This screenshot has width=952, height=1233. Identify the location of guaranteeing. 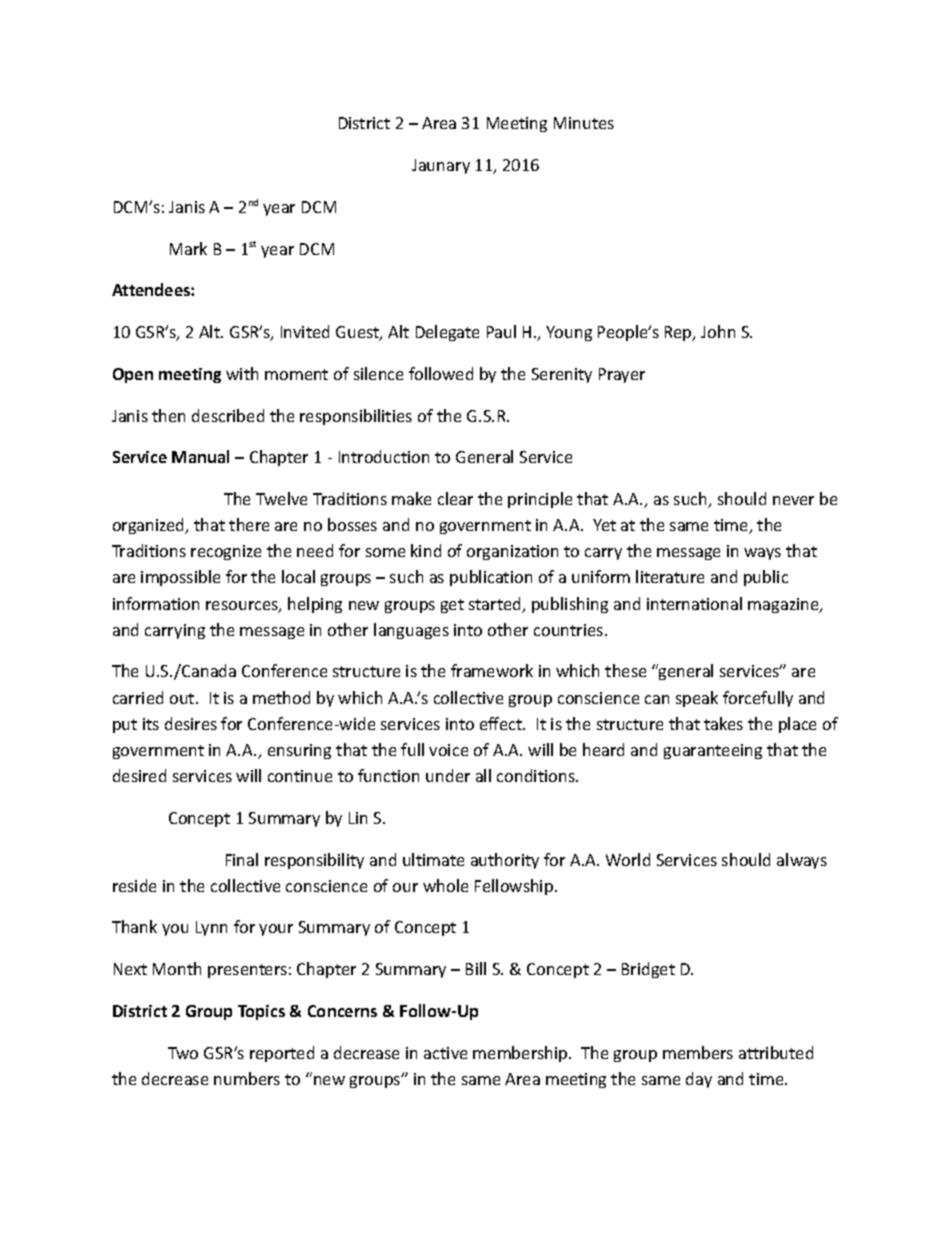
(713, 751).
